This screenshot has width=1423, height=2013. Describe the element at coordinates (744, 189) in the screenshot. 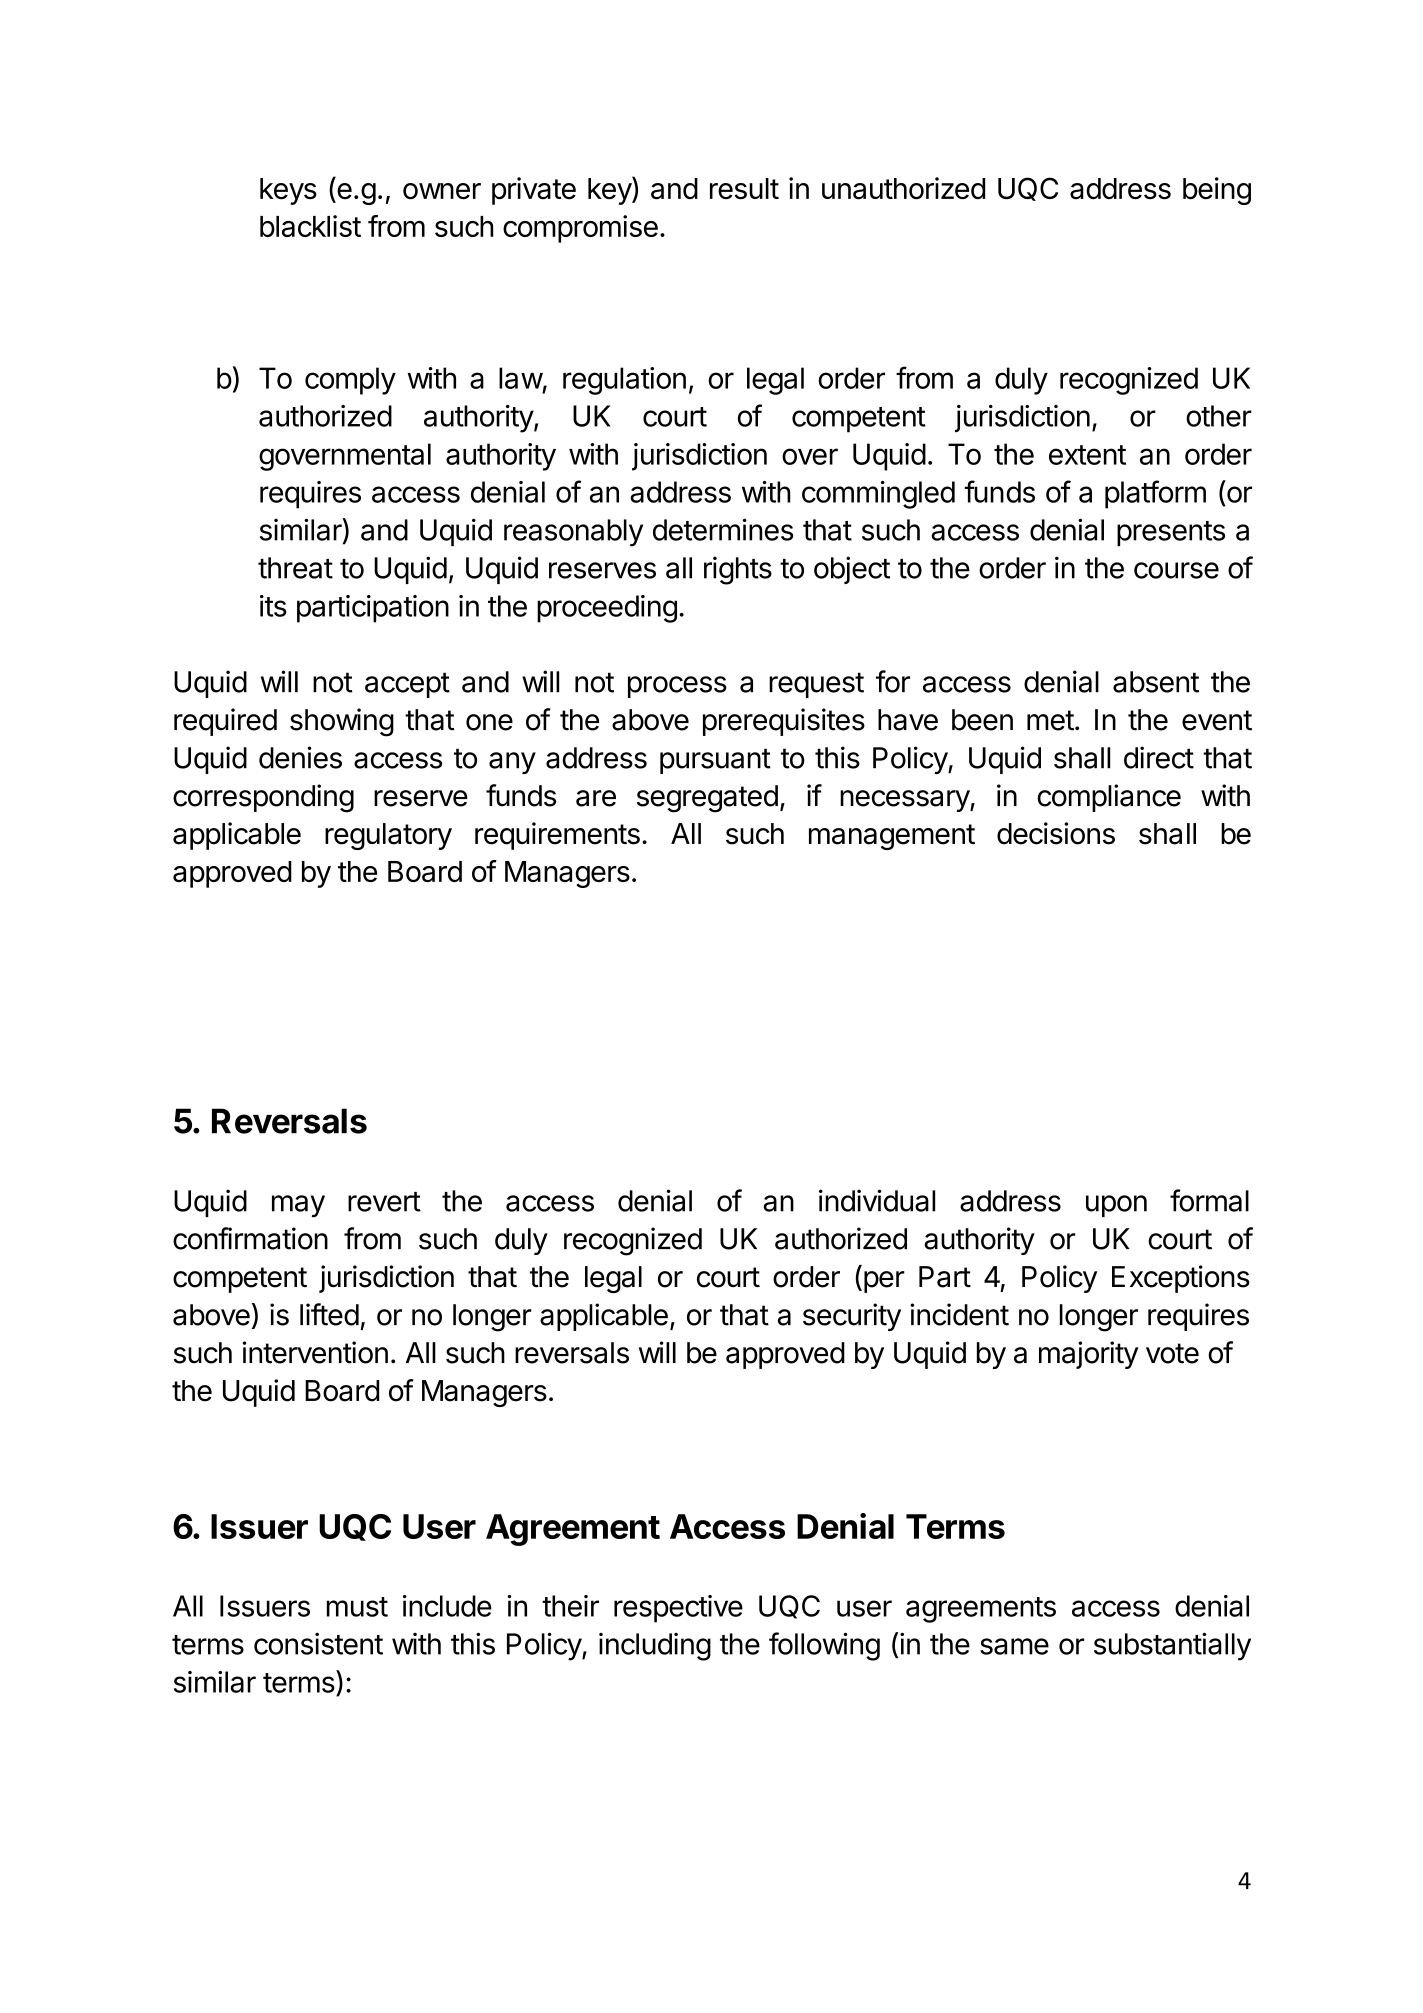

I see `result` at that location.
